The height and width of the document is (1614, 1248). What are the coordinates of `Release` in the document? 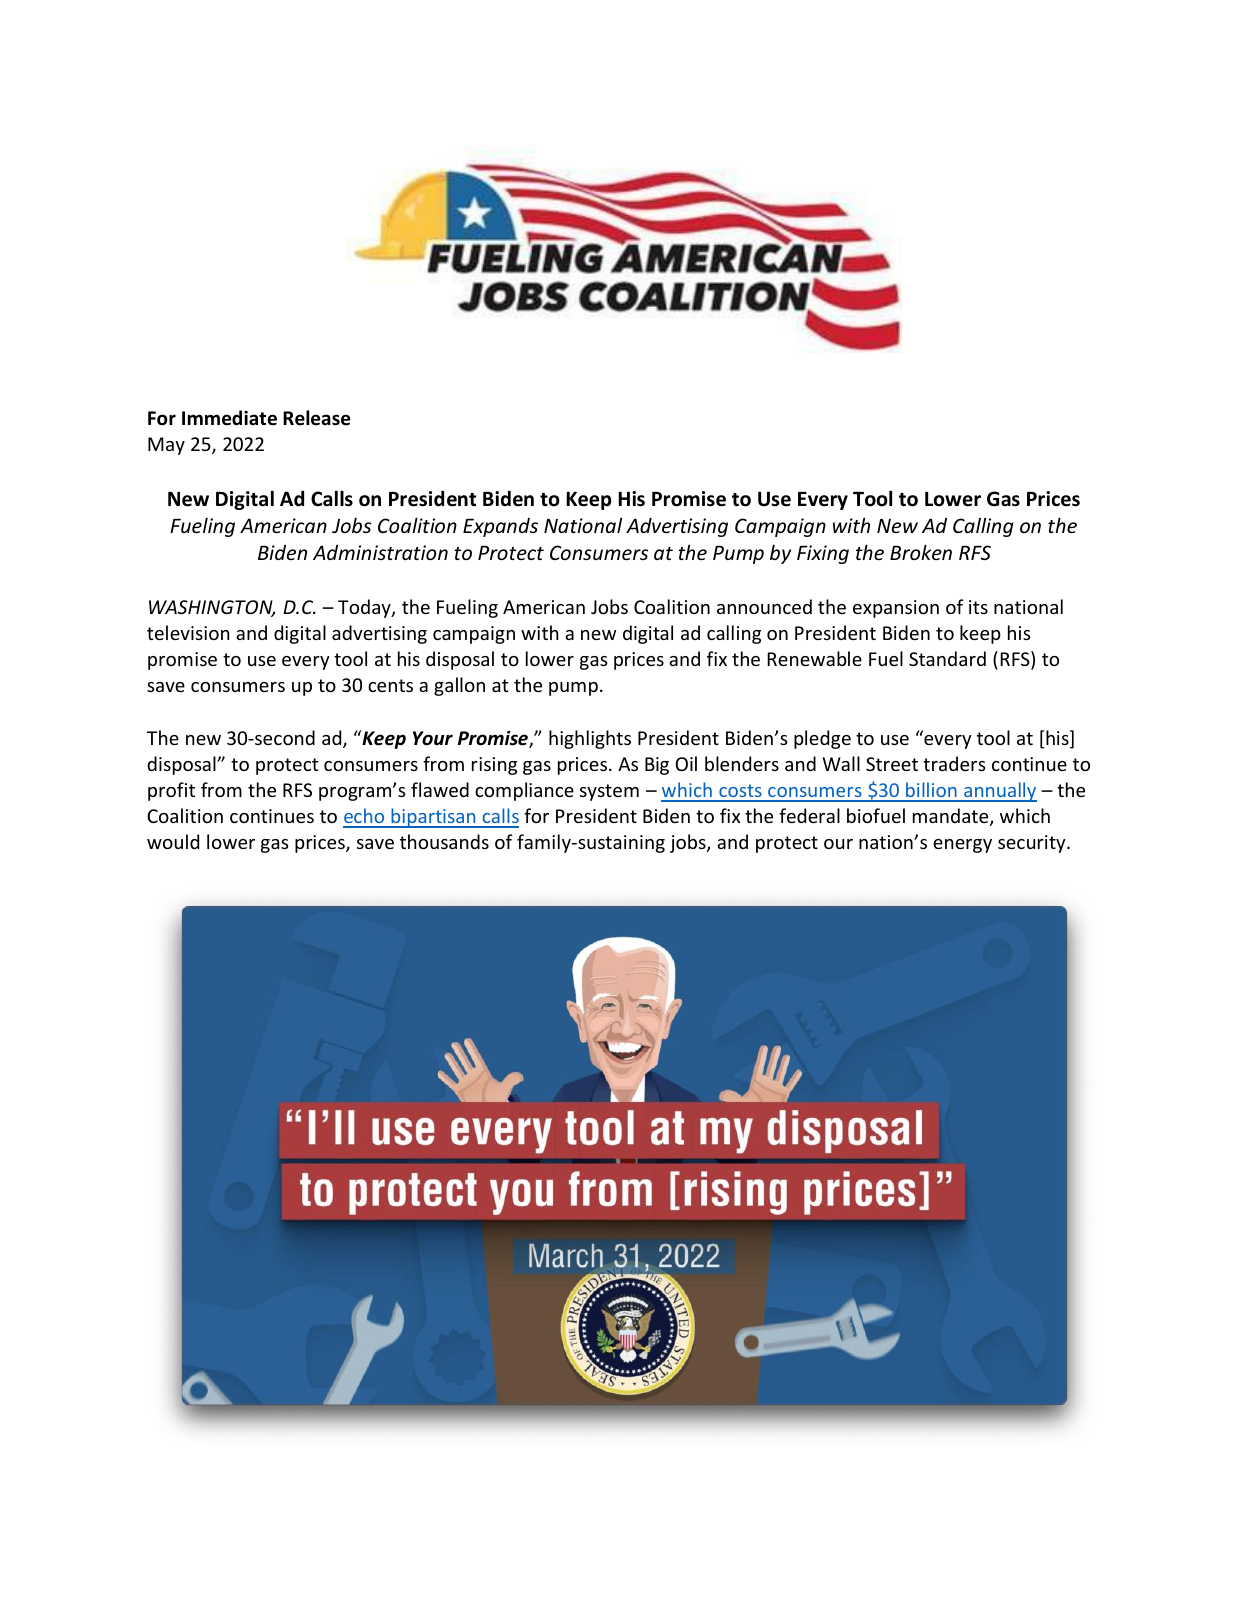 It's located at (316, 418).
